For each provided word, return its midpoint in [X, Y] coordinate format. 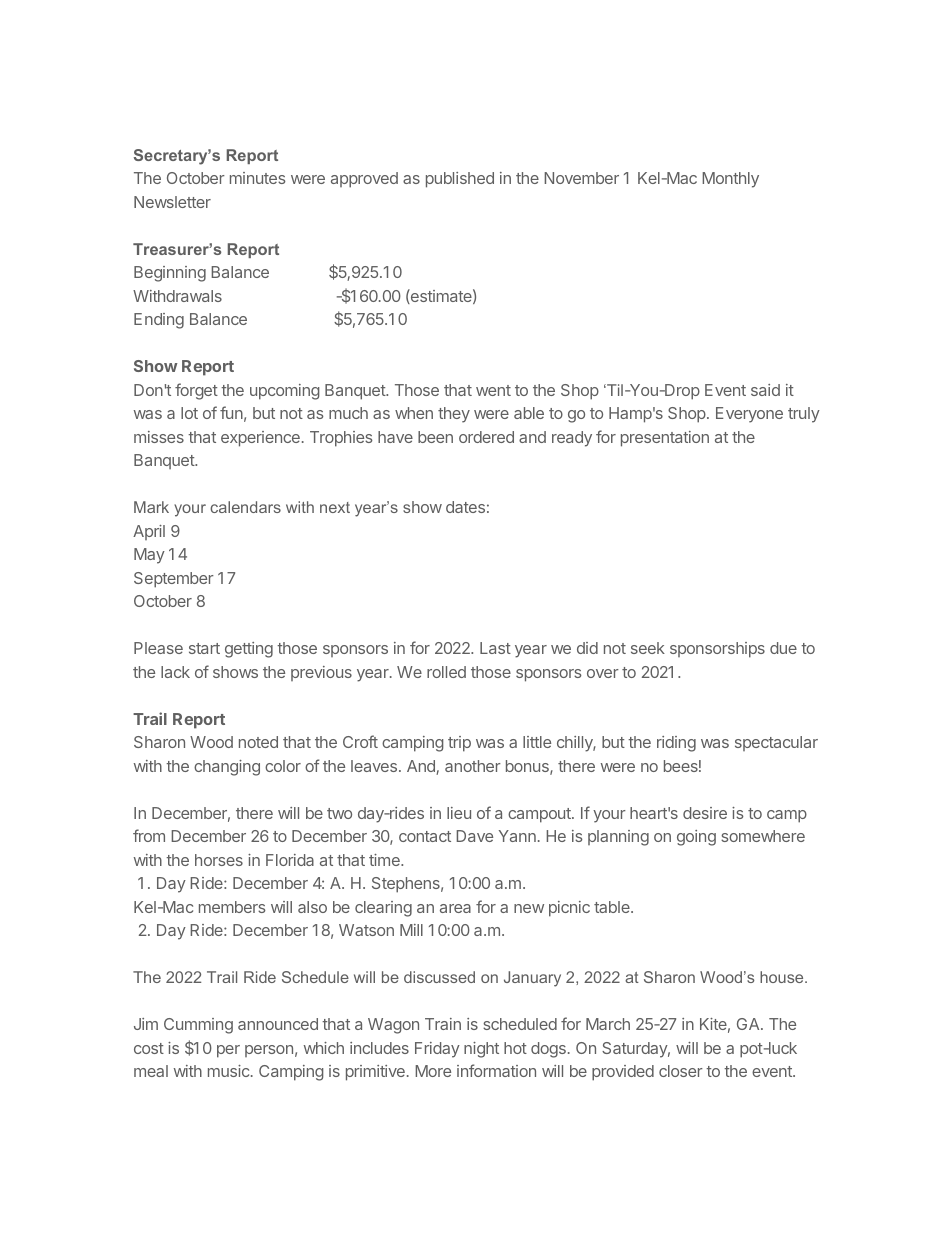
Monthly [730, 180]
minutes [258, 178]
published [460, 180]
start [204, 648]
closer [681, 1071]
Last [495, 648]
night [481, 1050]
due [783, 648]
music [230, 1071]
